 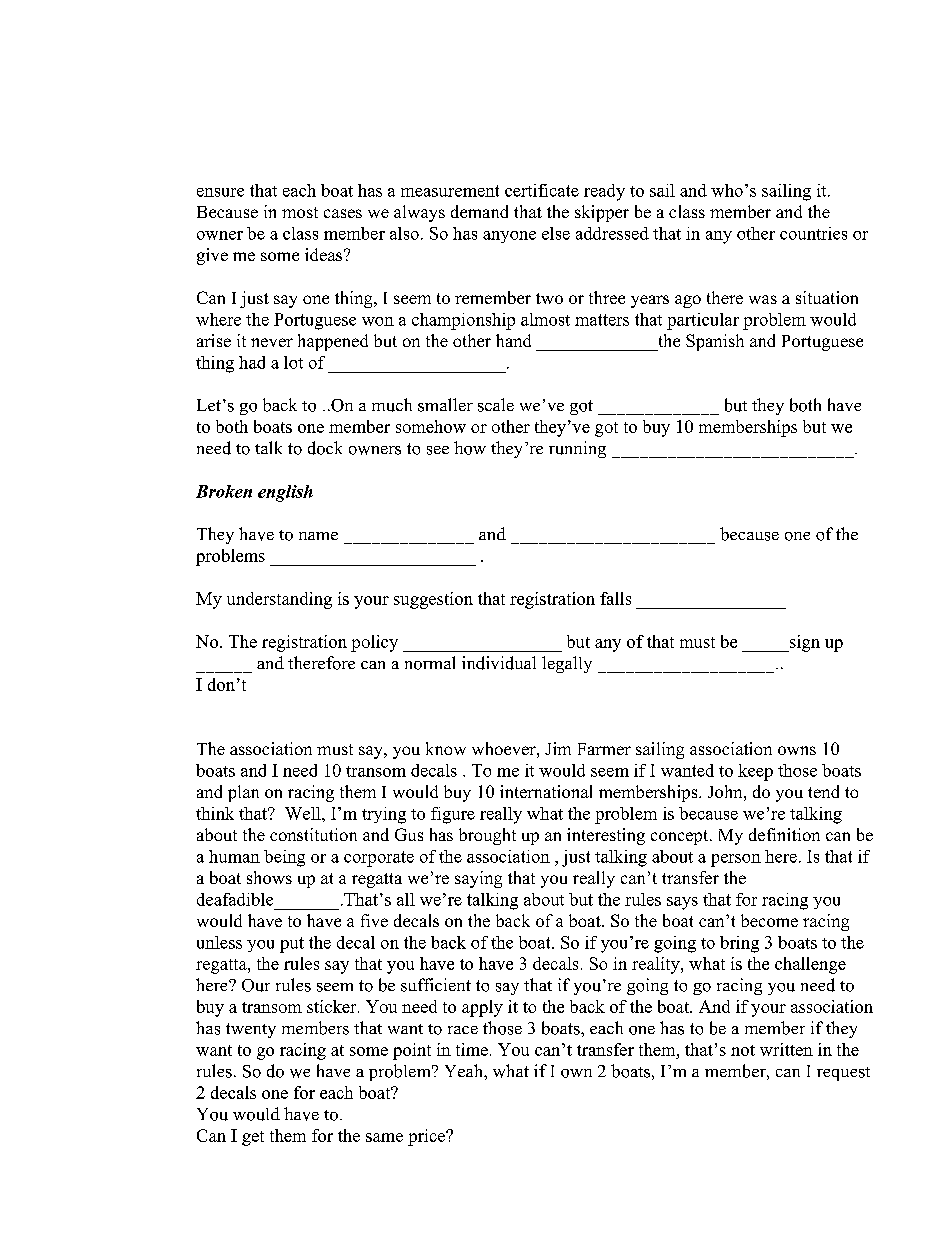 I want to click on Spanish, so click(x=715, y=342).
